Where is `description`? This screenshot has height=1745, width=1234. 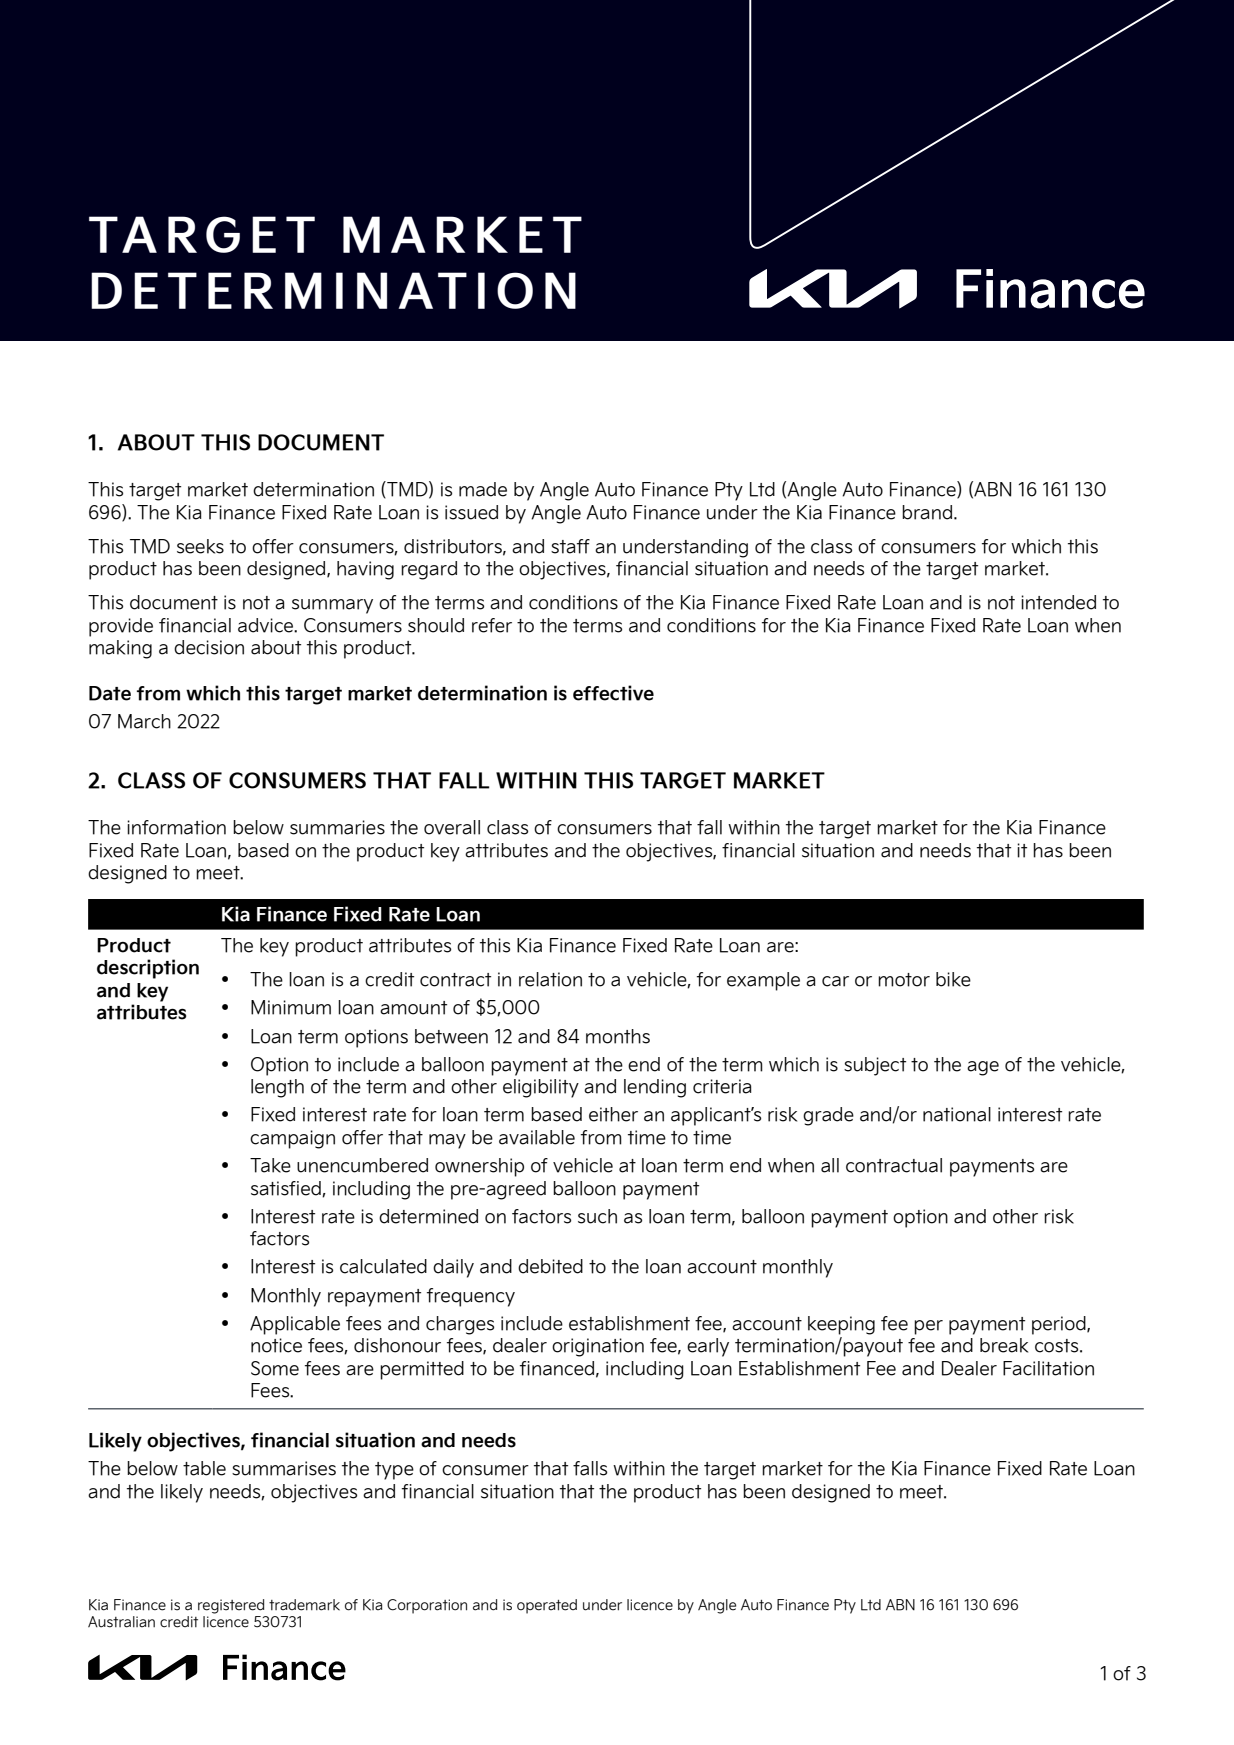 description is located at coordinates (148, 969).
